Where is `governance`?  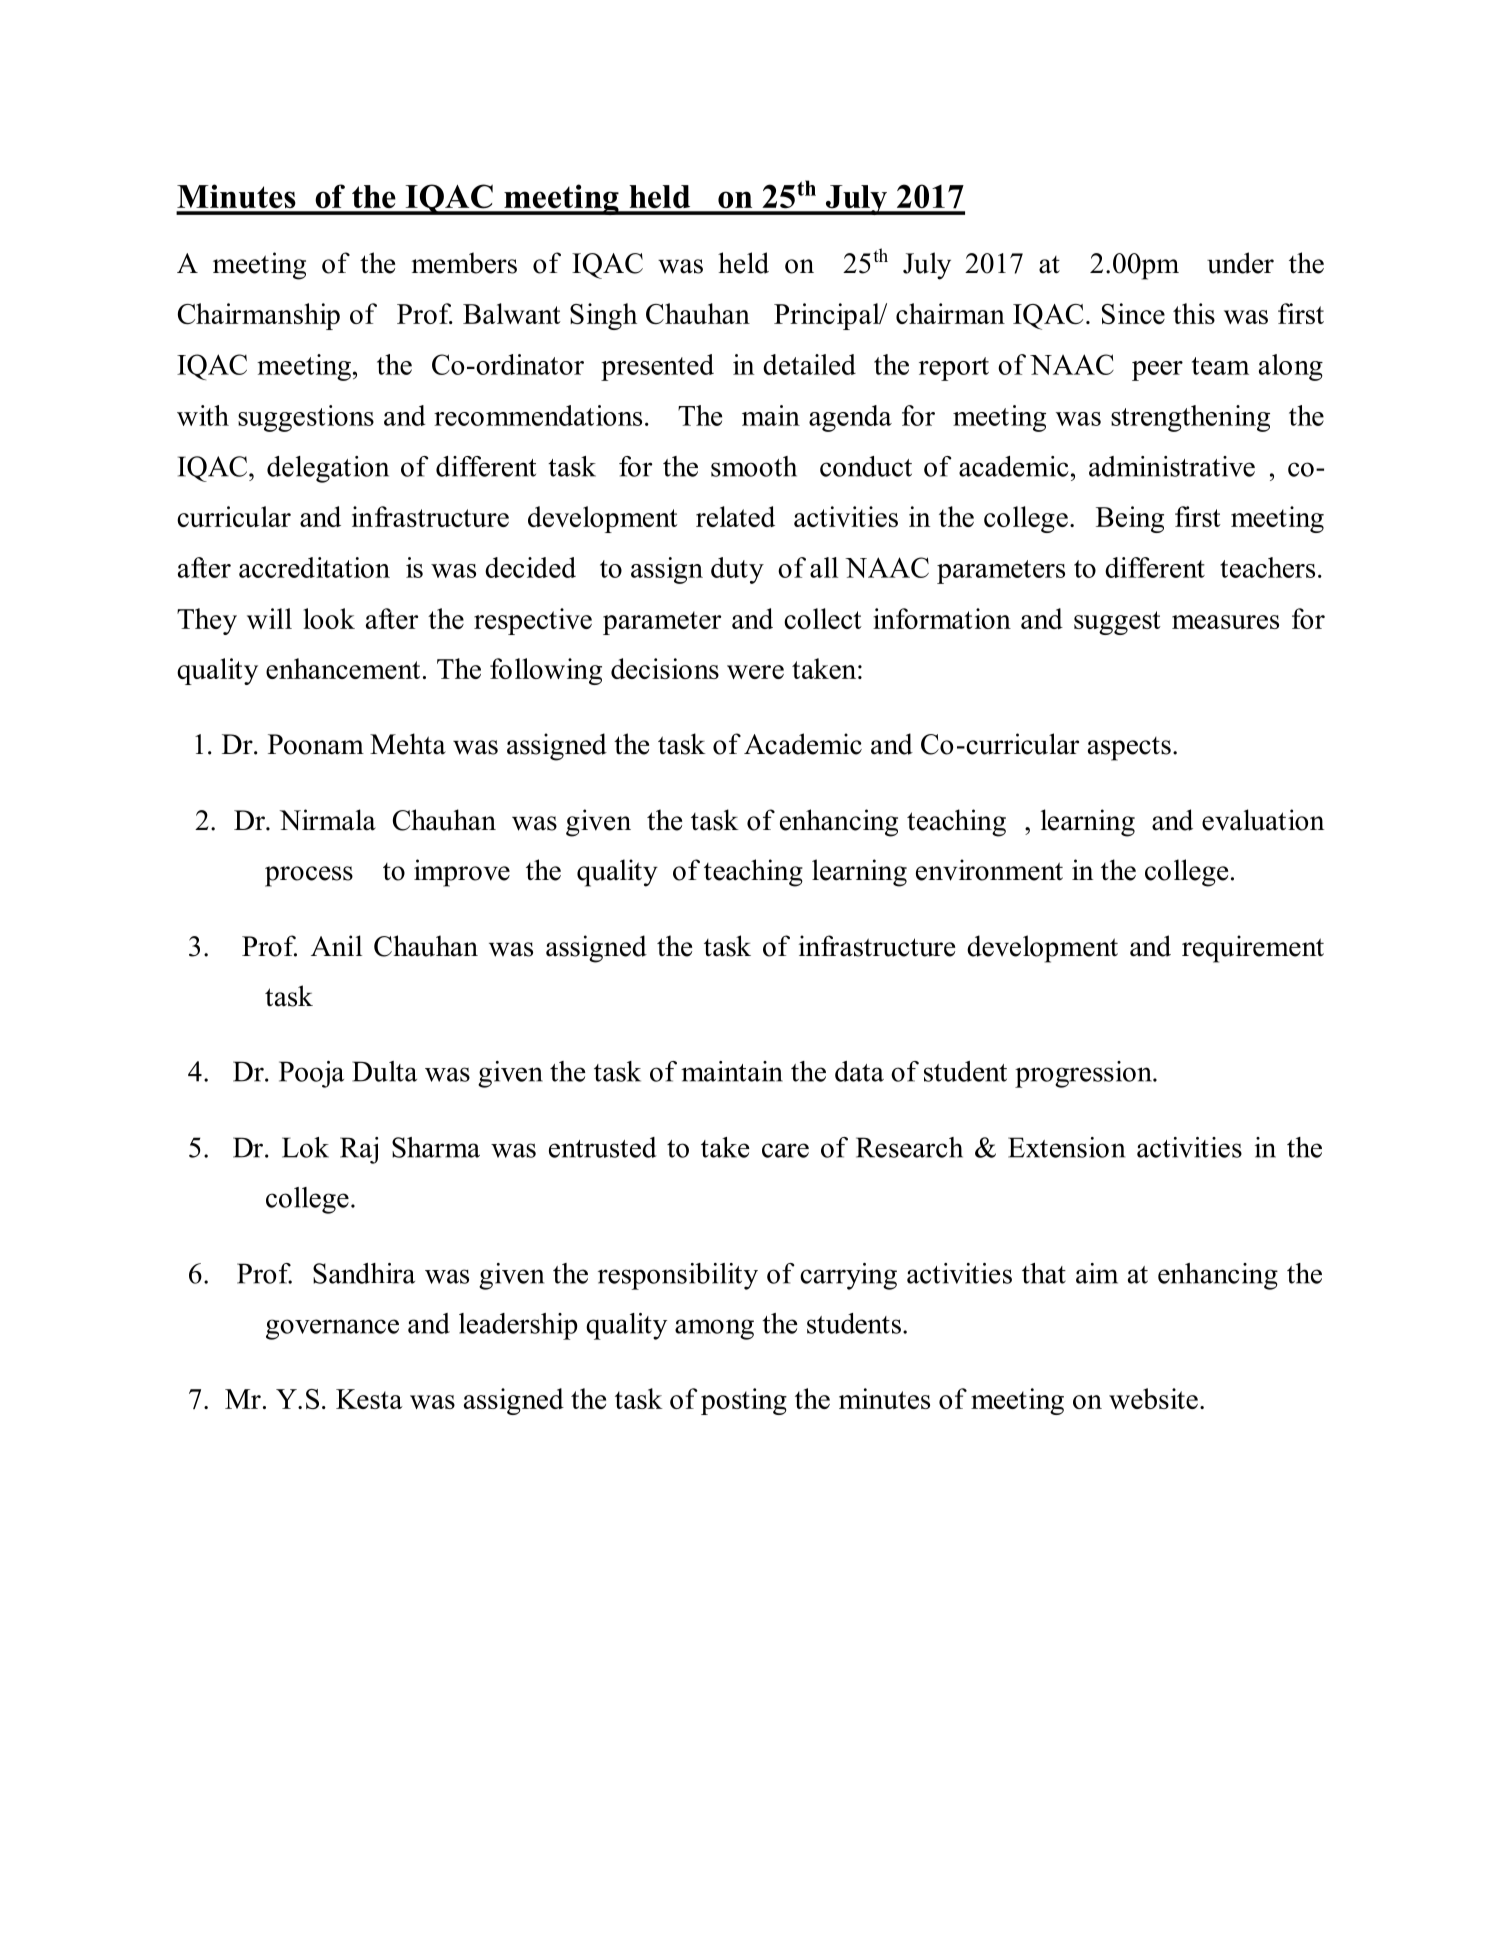 governance is located at coordinates (332, 1329).
